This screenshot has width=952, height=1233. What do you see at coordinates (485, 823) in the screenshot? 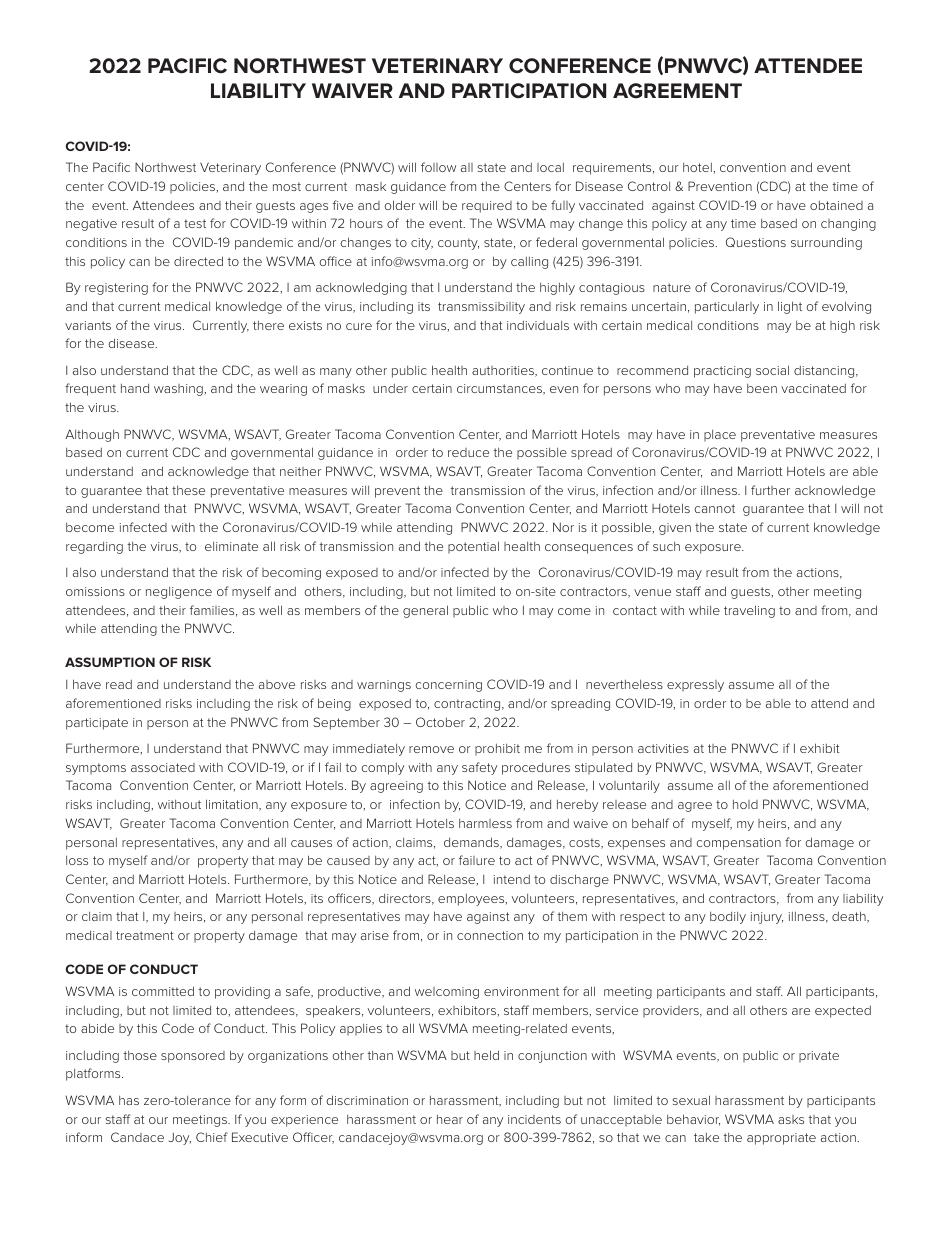
I see `harmless` at bounding box center [485, 823].
